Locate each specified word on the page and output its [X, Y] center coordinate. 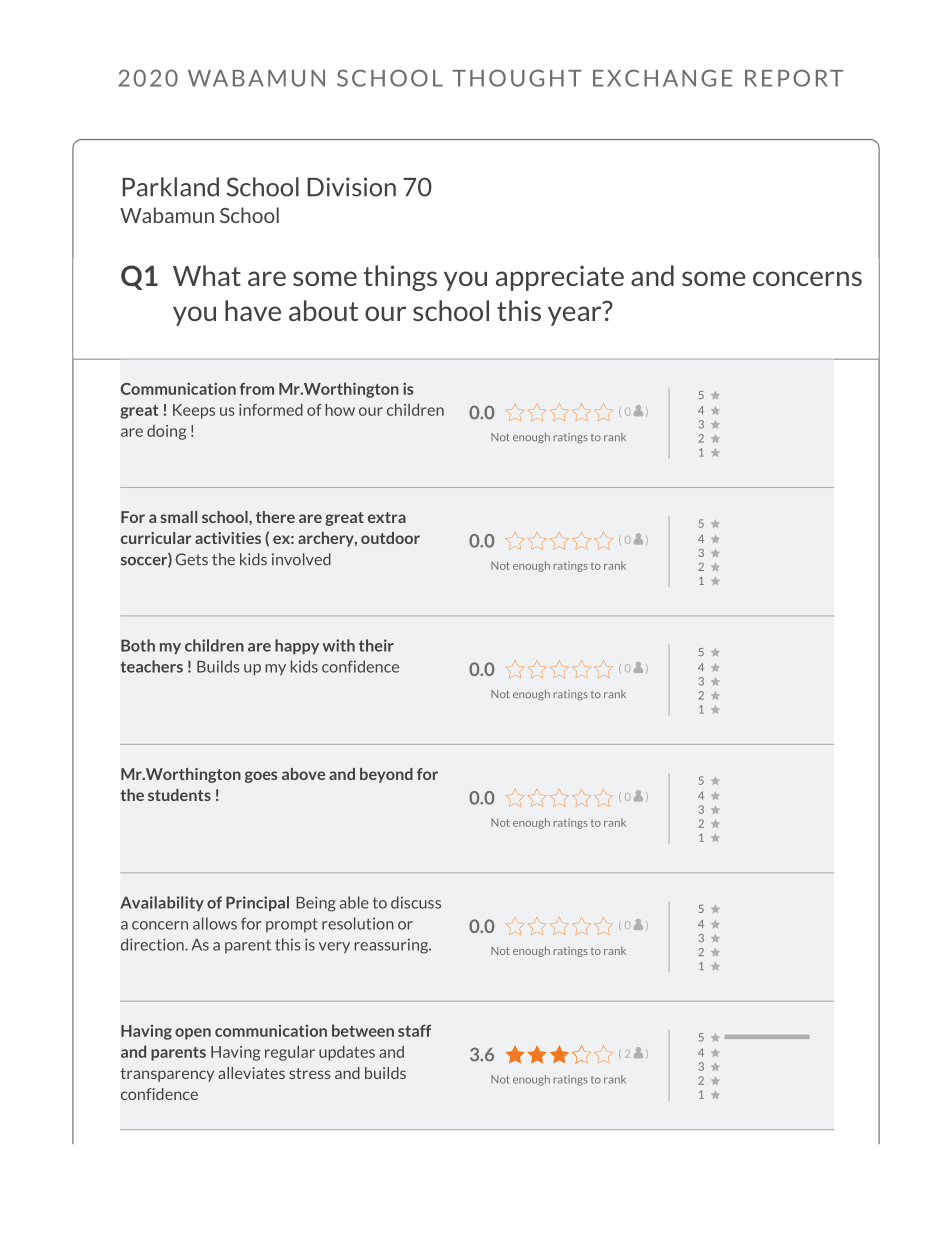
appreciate [560, 278]
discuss [416, 902]
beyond [386, 775]
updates [347, 1053]
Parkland [171, 187]
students [179, 795]
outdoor [390, 538]
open [193, 1034]
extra [387, 517]
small [178, 517]
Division [351, 187]
